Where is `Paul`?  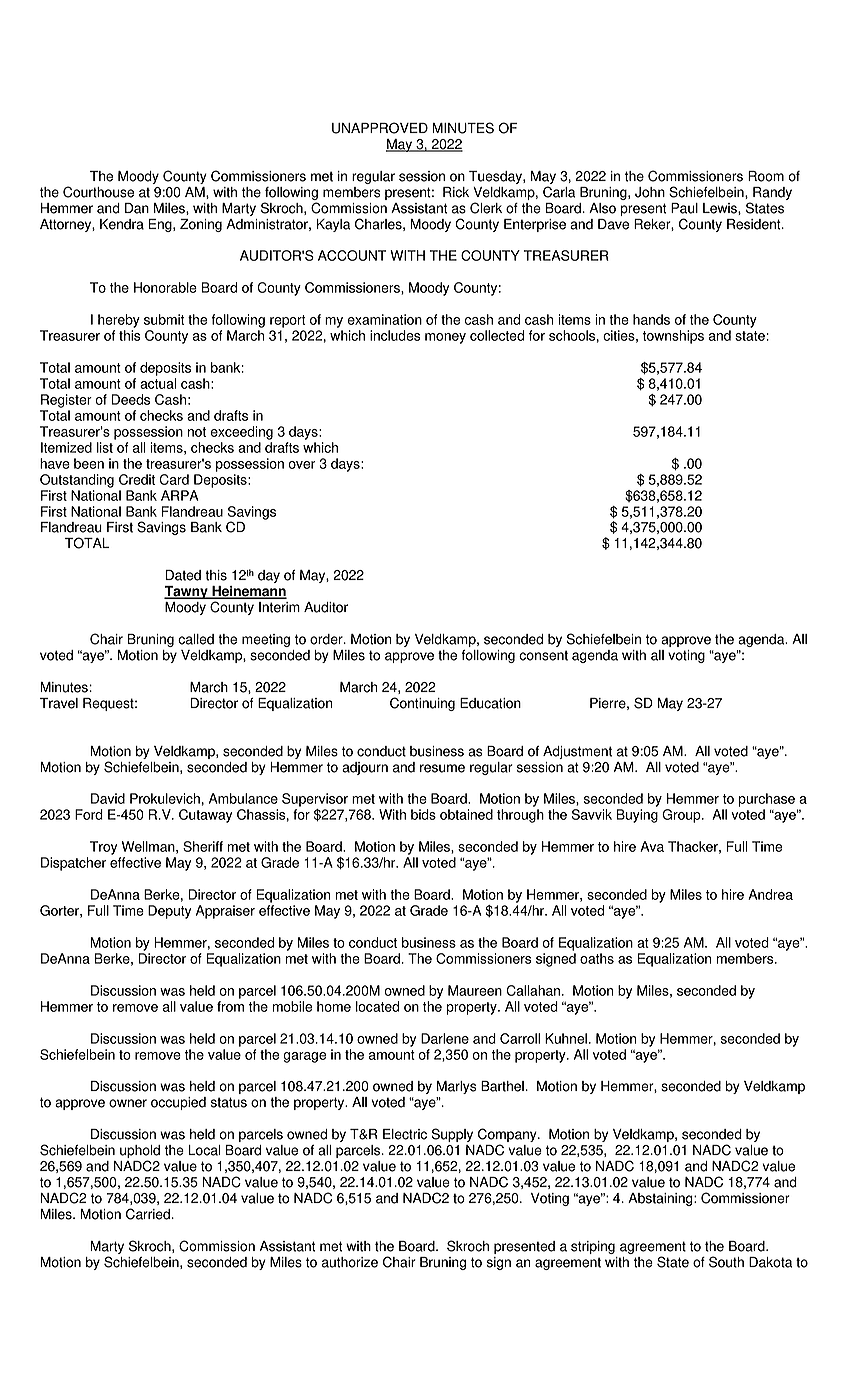 Paul is located at coordinates (684, 208).
